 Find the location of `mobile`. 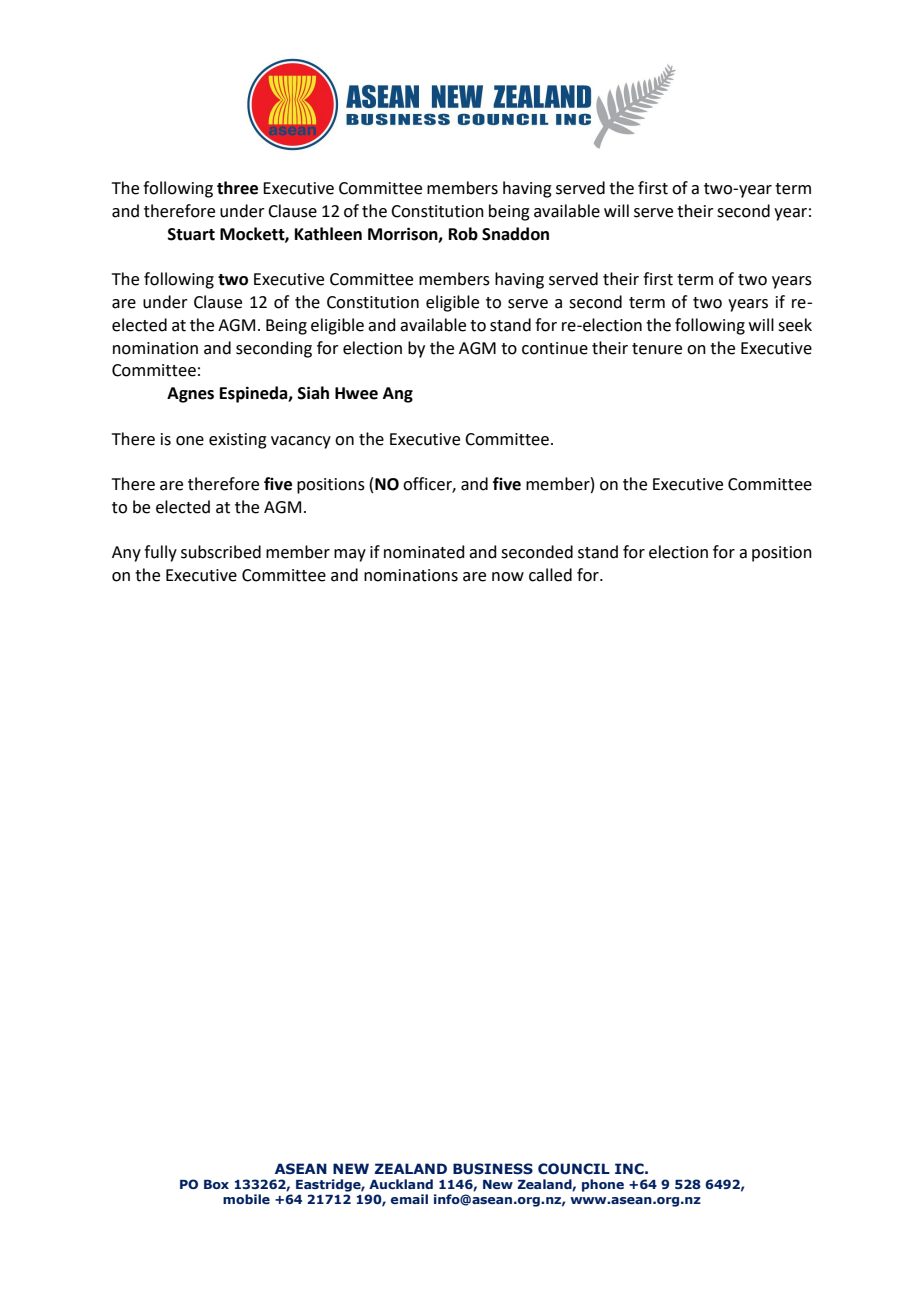

mobile is located at coordinates (246, 1199).
